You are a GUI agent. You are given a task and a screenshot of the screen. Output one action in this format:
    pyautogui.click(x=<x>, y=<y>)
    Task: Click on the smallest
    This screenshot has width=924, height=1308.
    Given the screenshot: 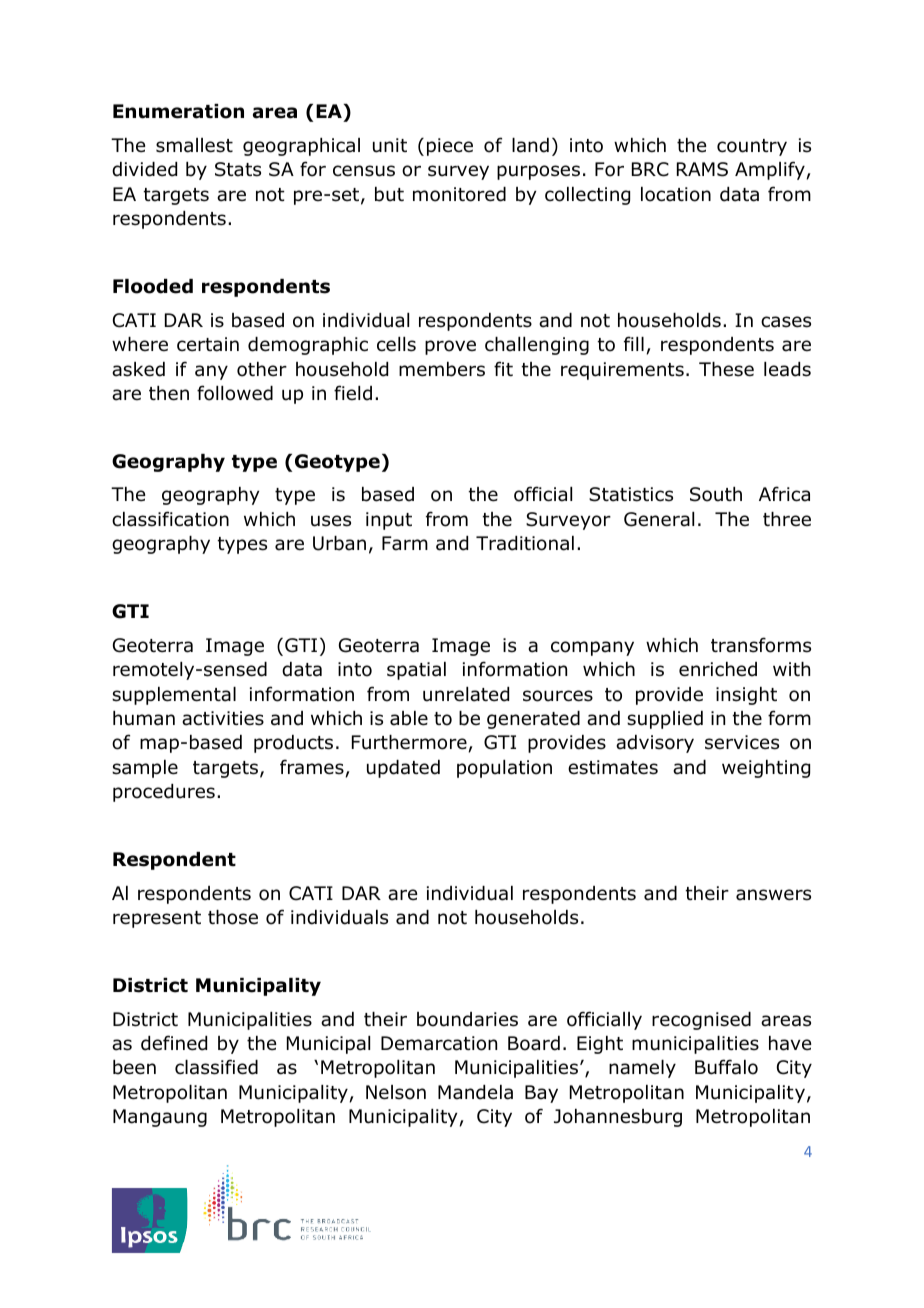 What is the action you would take?
    pyautogui.click(x=194, y=145)
